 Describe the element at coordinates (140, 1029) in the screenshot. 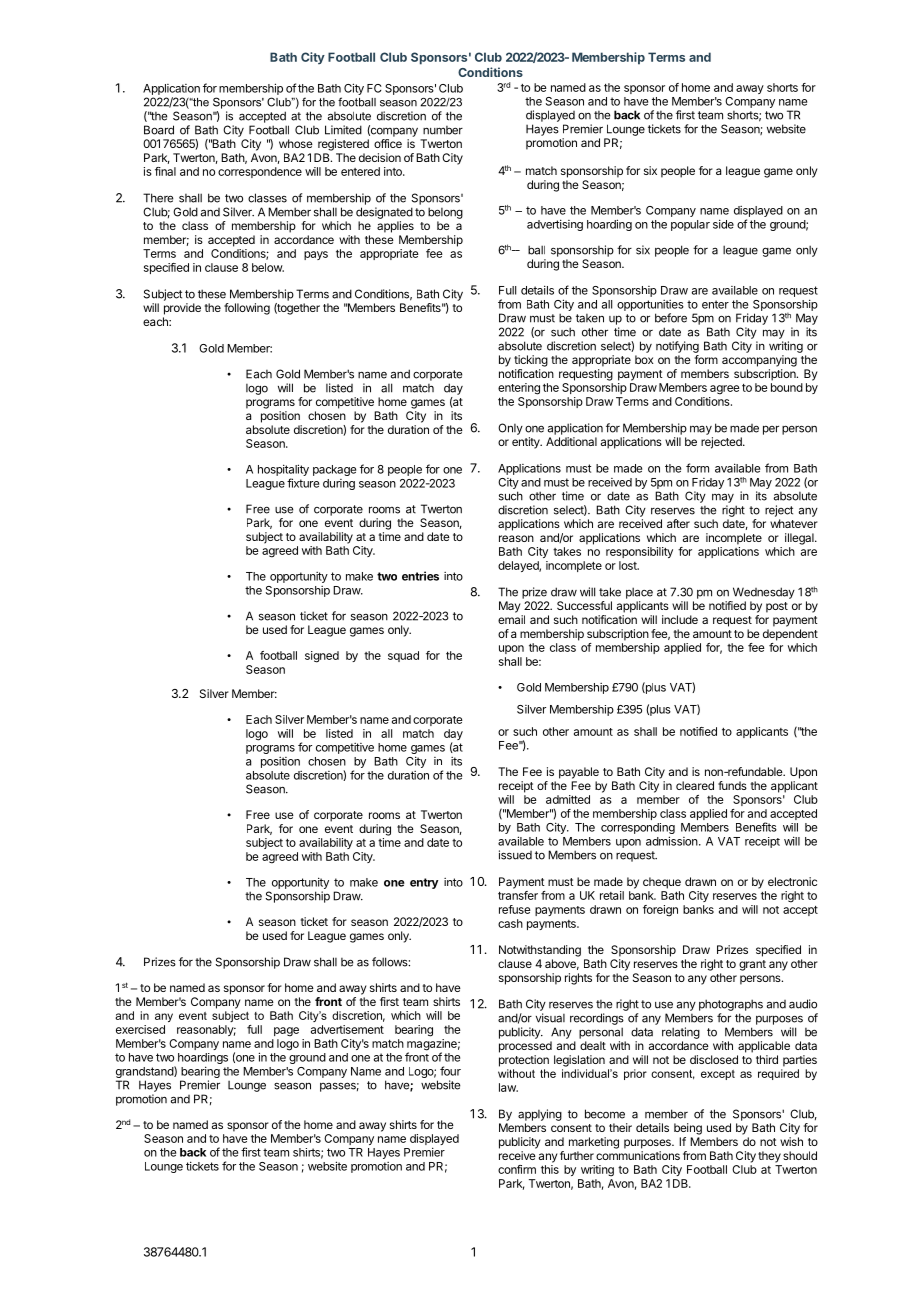

I see `exercised` at that location.
